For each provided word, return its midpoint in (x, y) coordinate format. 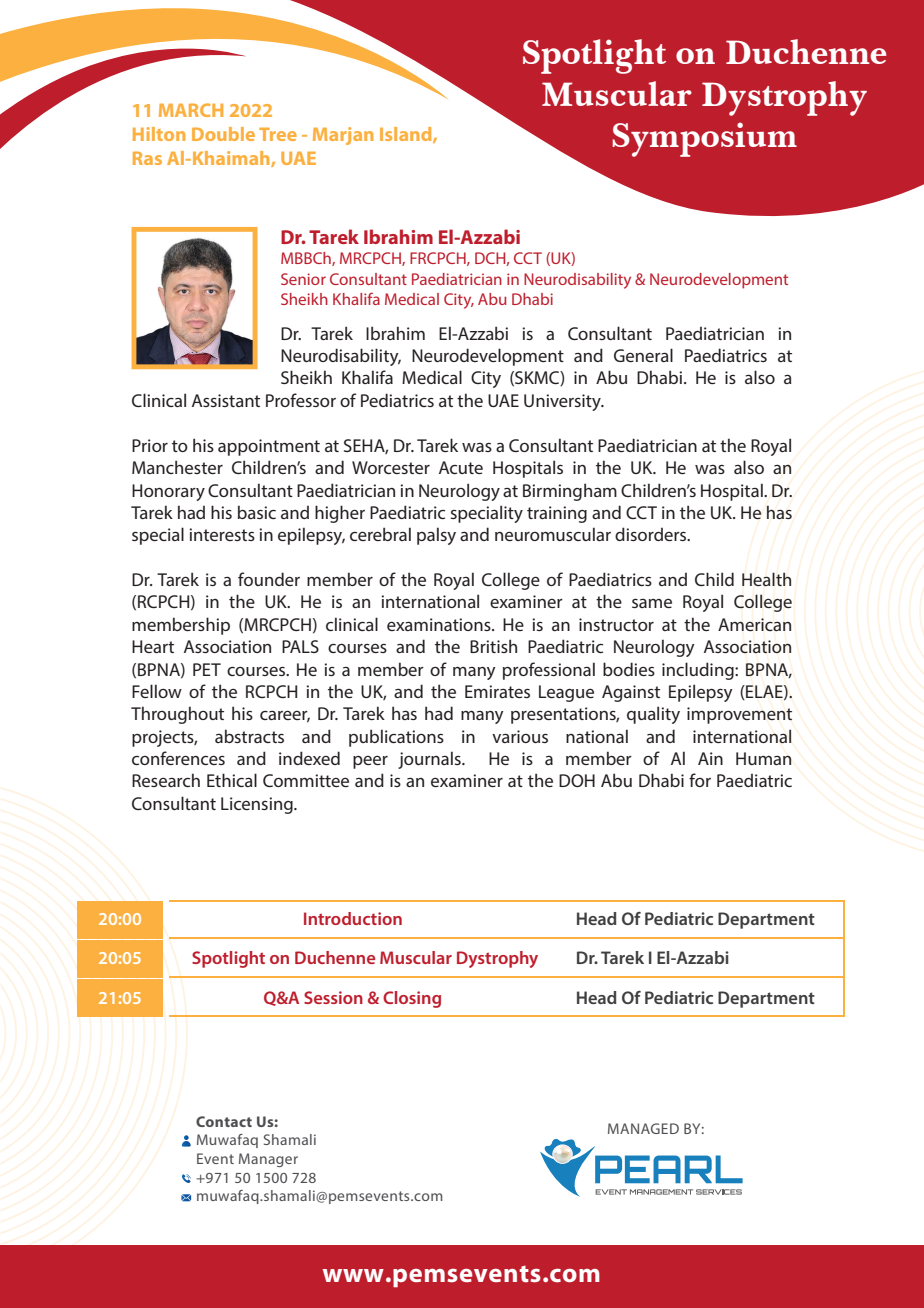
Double (223, 134)
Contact (224, 1121)
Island (407, 135)
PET (207, 669)
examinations (440, 624)
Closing (412, 999)
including (699, 671)
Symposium (704, 139)
